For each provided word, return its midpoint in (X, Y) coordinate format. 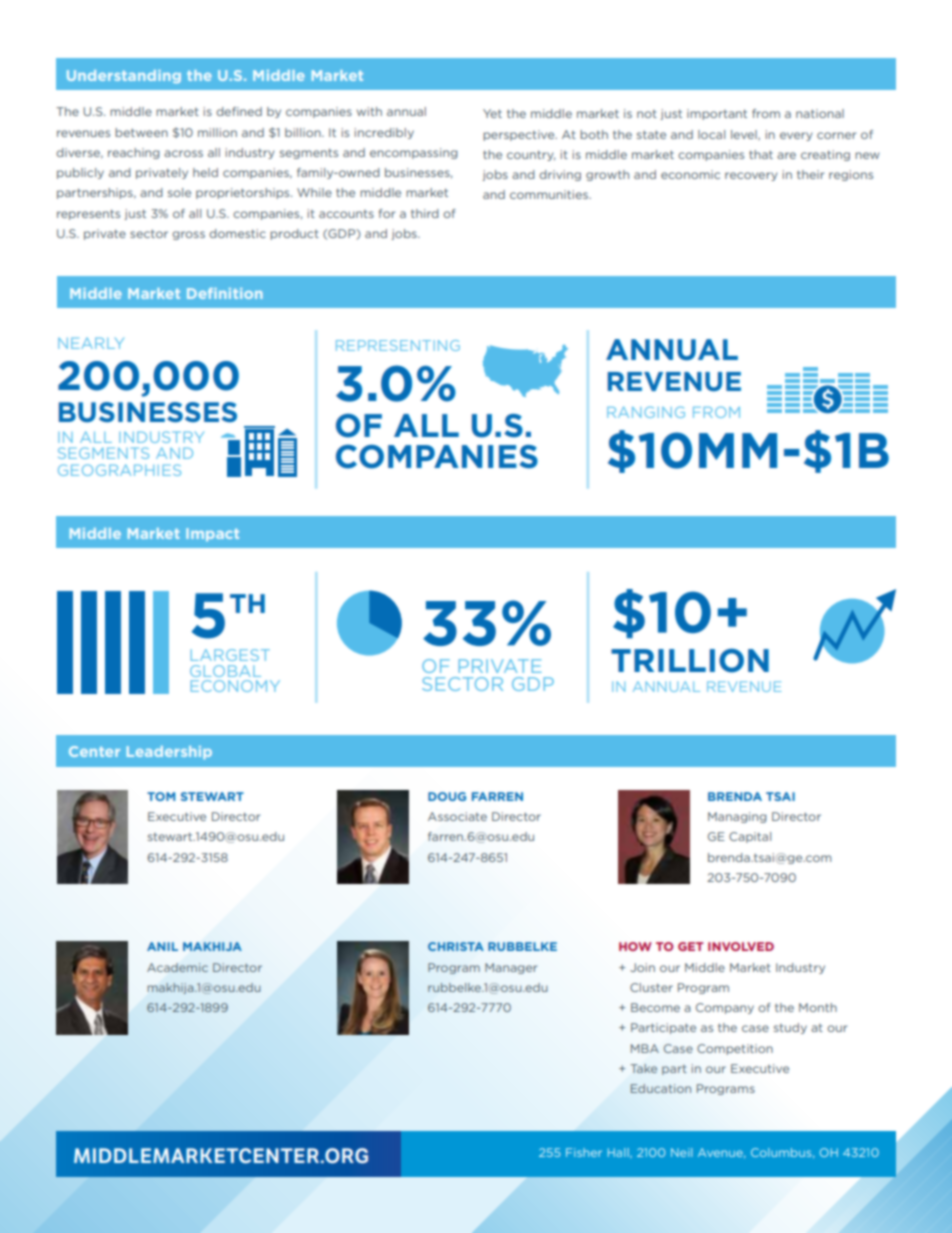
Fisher (584, 1152)
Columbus (782, 1153)
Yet (492, 113)
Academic (177, 967)
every (796, 136)
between (141, 132)
